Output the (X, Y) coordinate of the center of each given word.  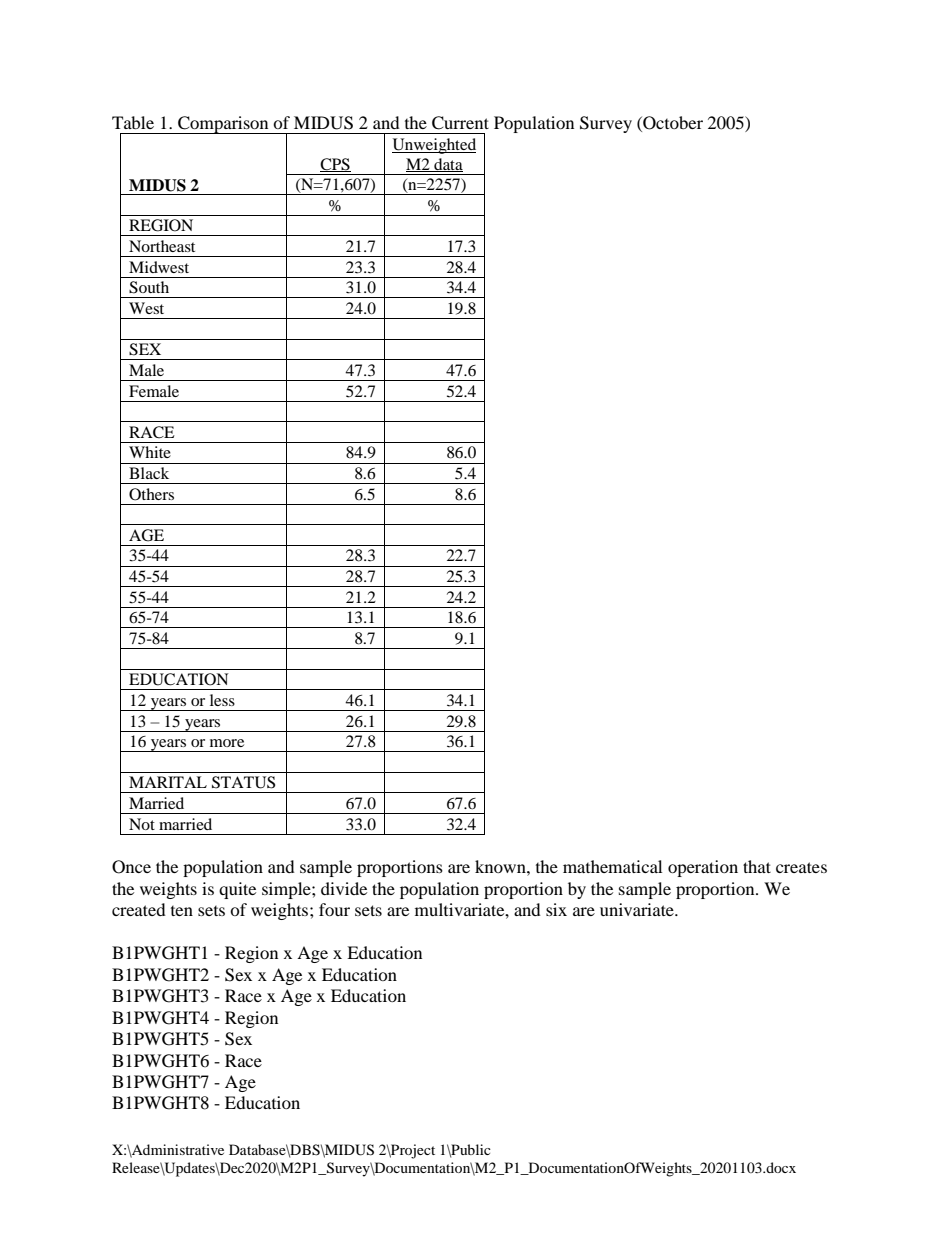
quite (237, 890)
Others (151, 494)
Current (460, 123)
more (227, 743)
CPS (335, 165)
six (556, 909)
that (757, 866)
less (222, 700)
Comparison (223, 125)
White (150, 452)
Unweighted (434, 146)
